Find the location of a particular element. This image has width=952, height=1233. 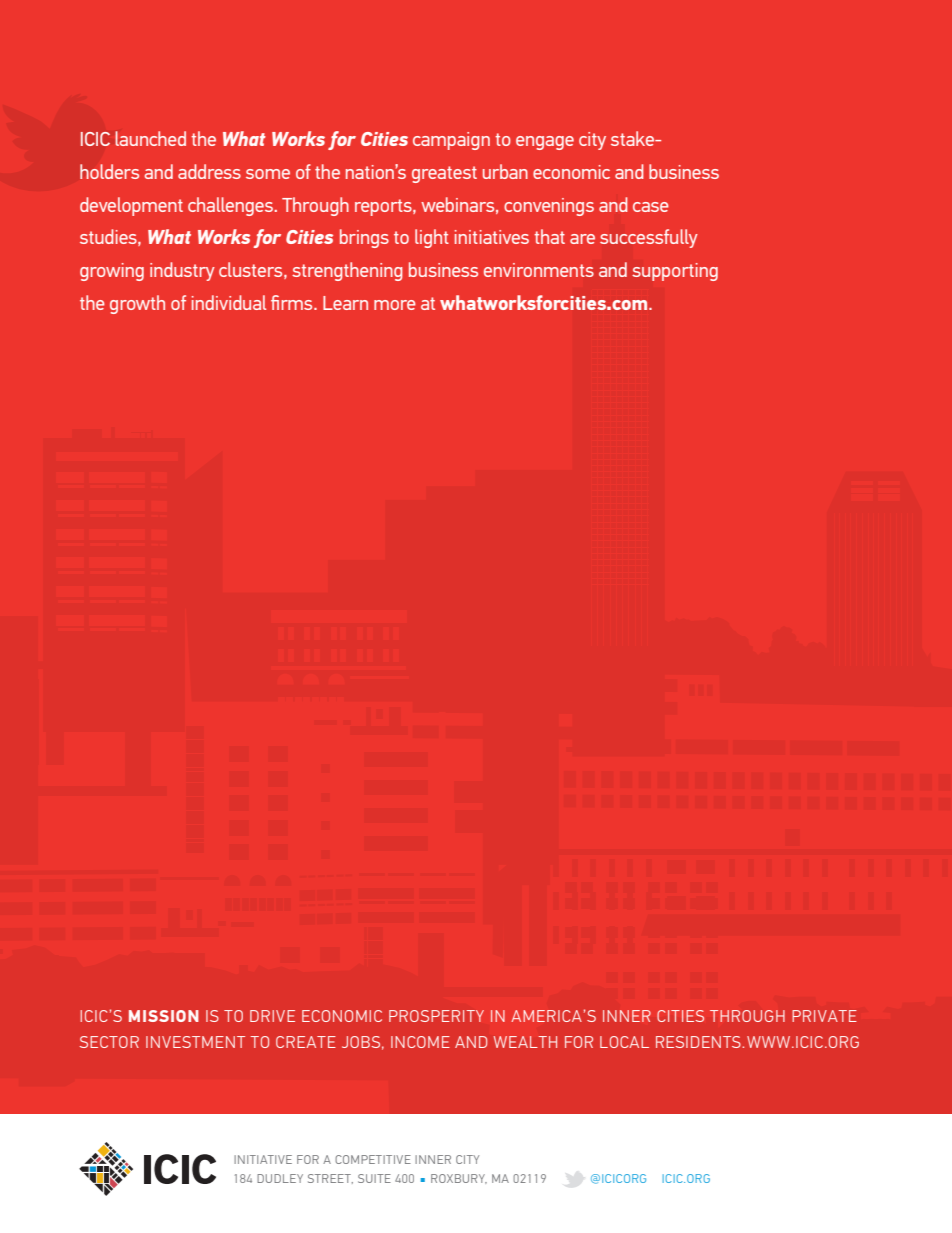

address is located at coordinates (209, 171).
